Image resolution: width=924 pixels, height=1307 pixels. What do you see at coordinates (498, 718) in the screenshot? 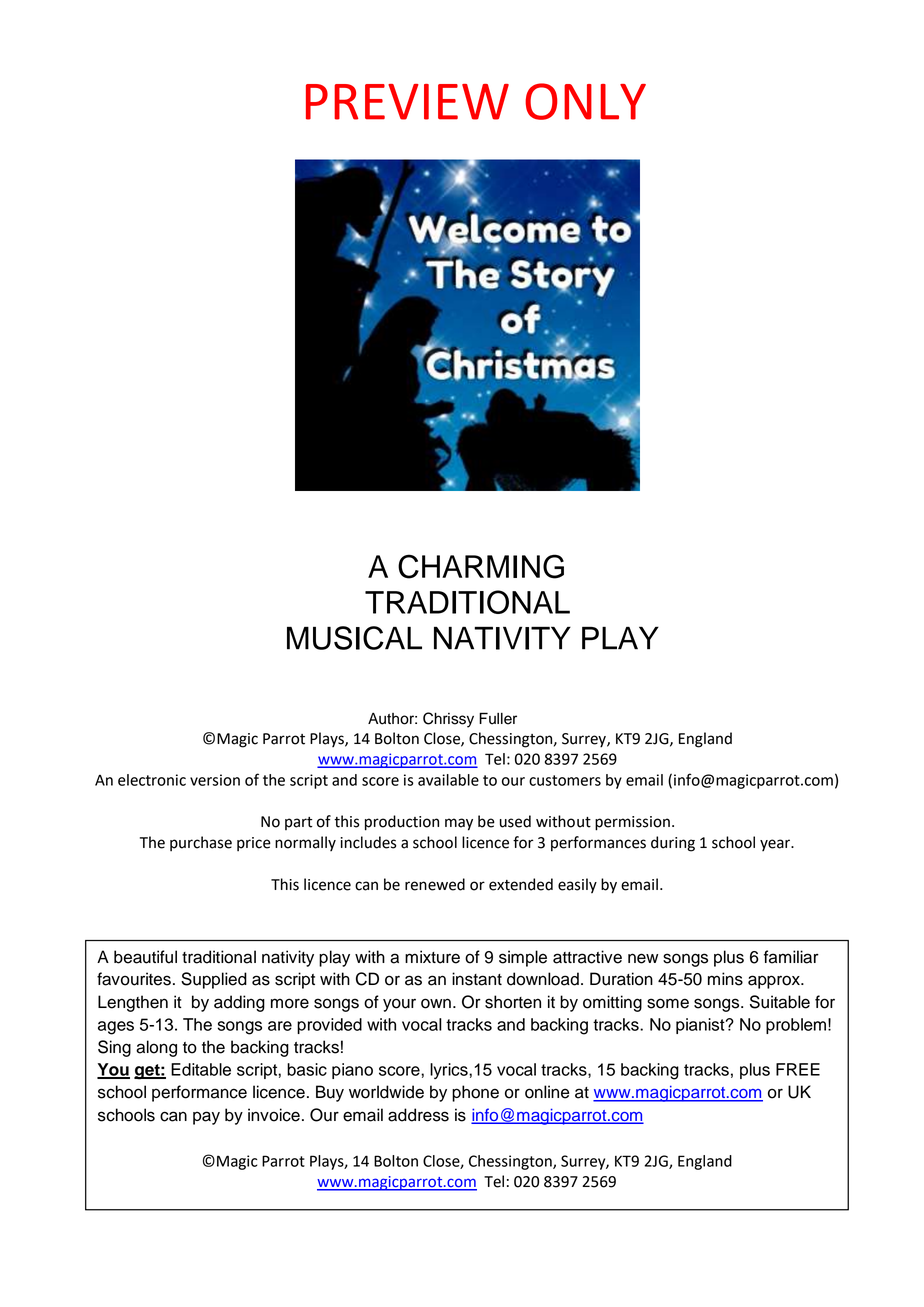
I see `Fuller` at bounding box center [498, 718].
